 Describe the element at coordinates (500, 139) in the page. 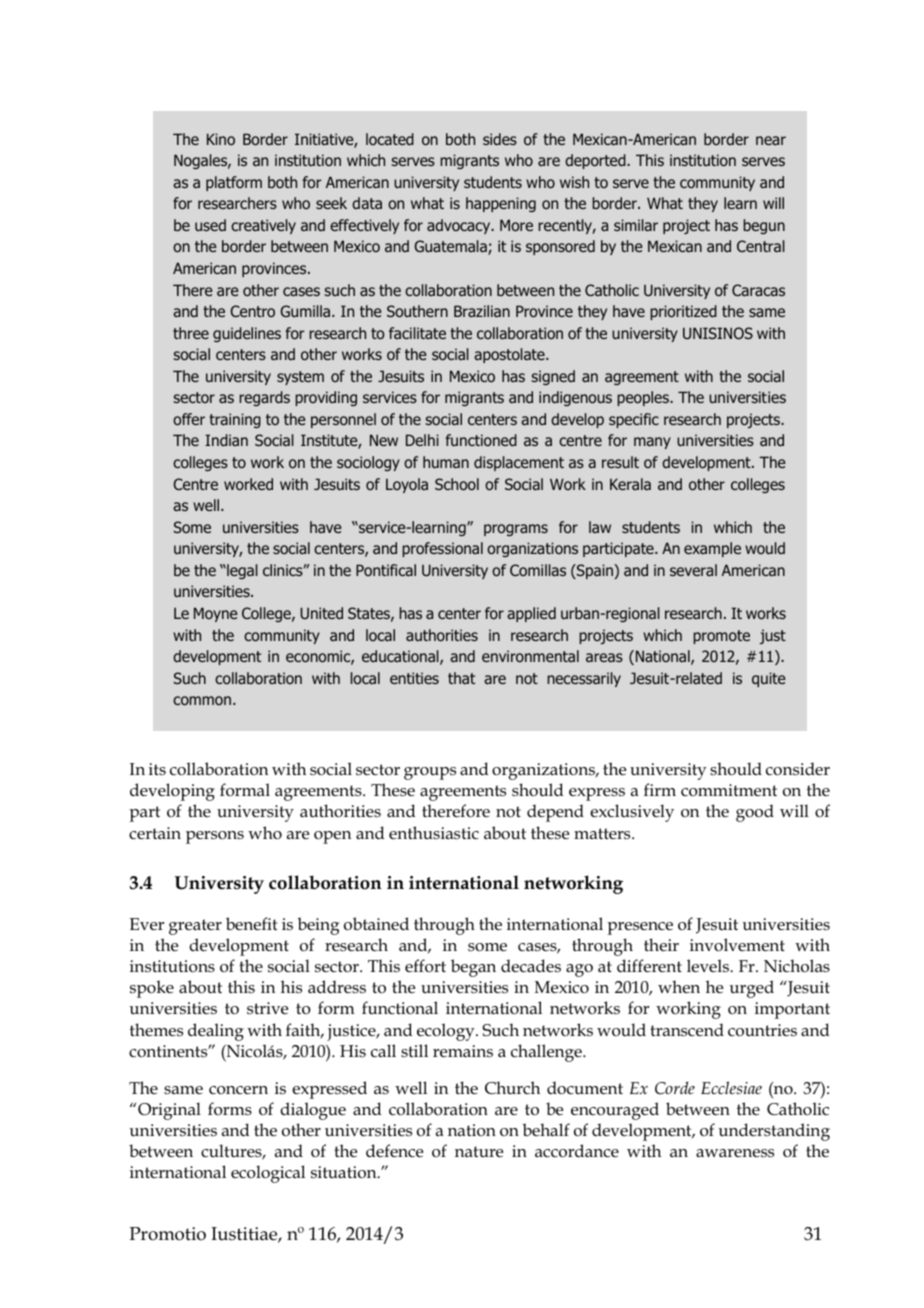

I see `sides` at that location.
